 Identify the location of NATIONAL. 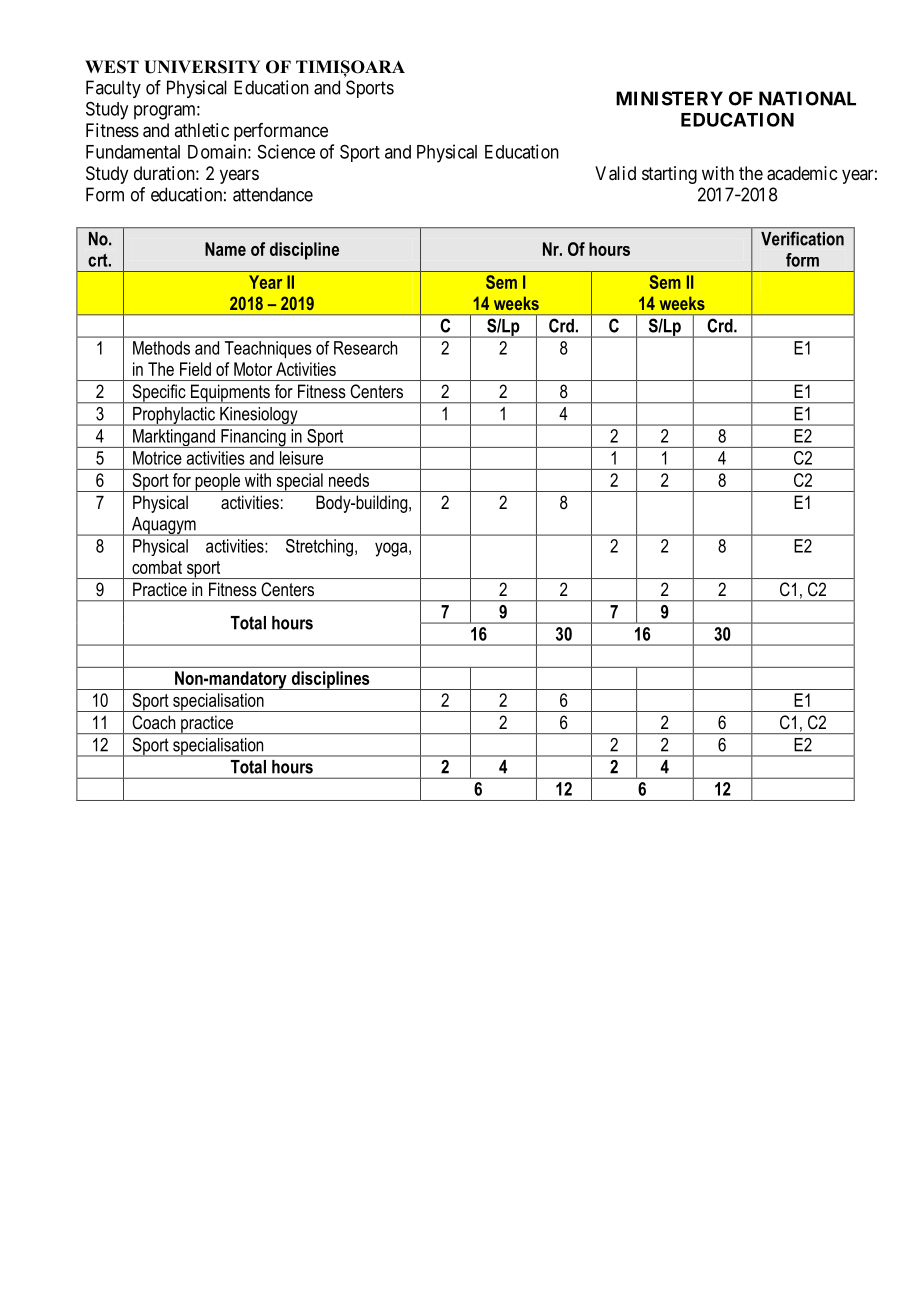
(807, 98).
